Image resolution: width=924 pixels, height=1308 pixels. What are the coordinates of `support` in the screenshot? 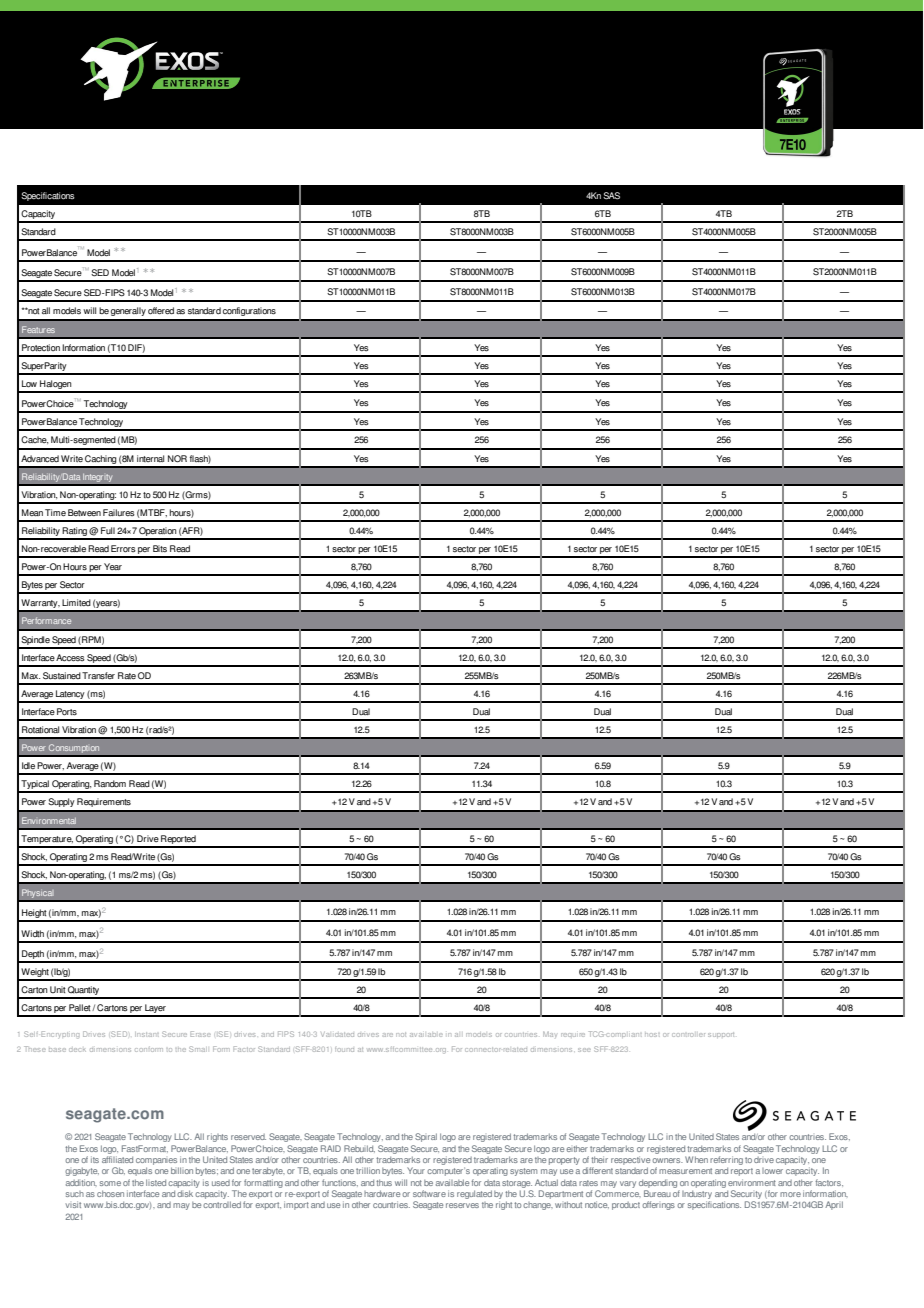 It's located at (721, 1035).
